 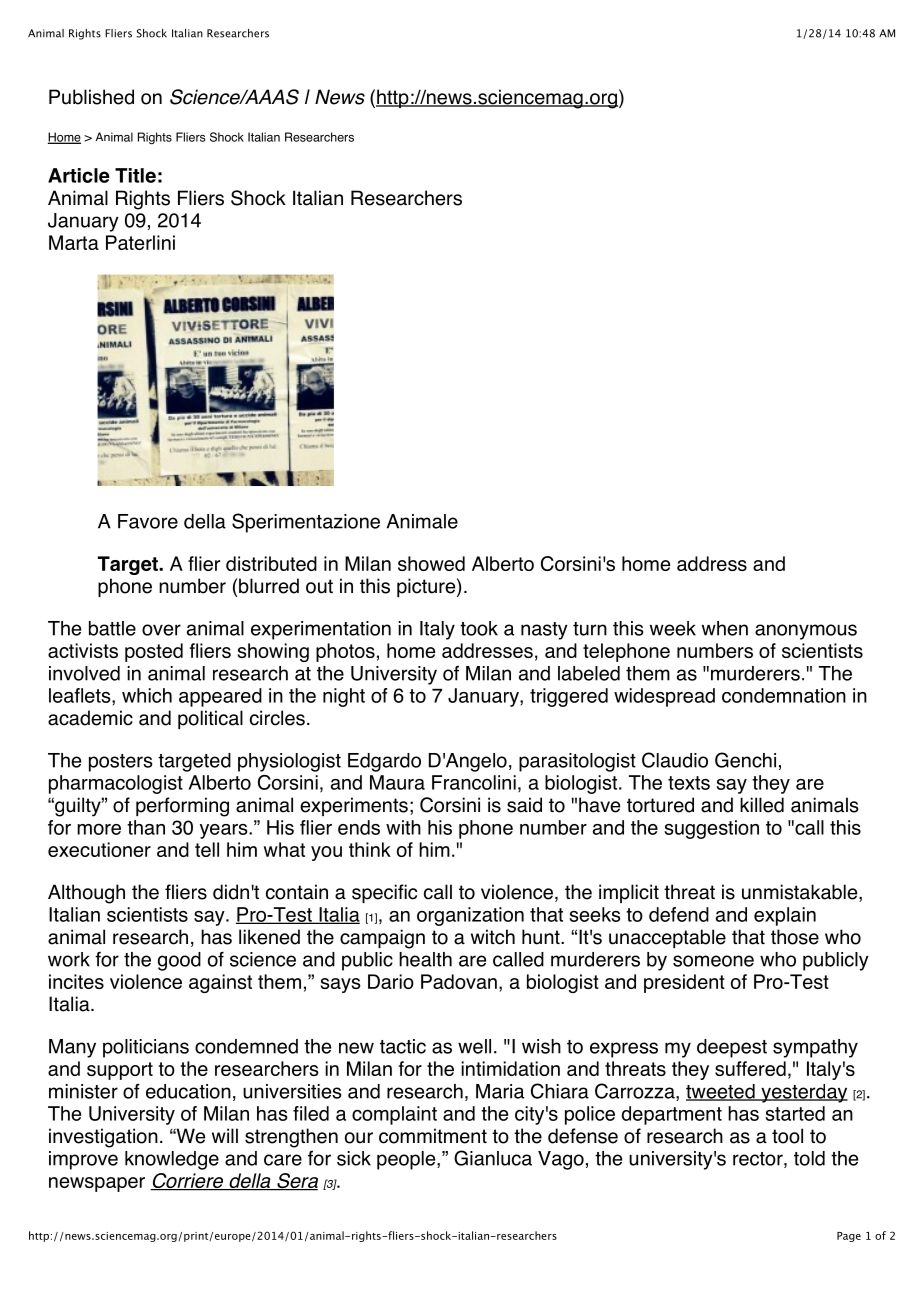 What do you see at coordinates (172, 1160) in the image?
I see `knowledge` at bounding box center [172, 1160].
